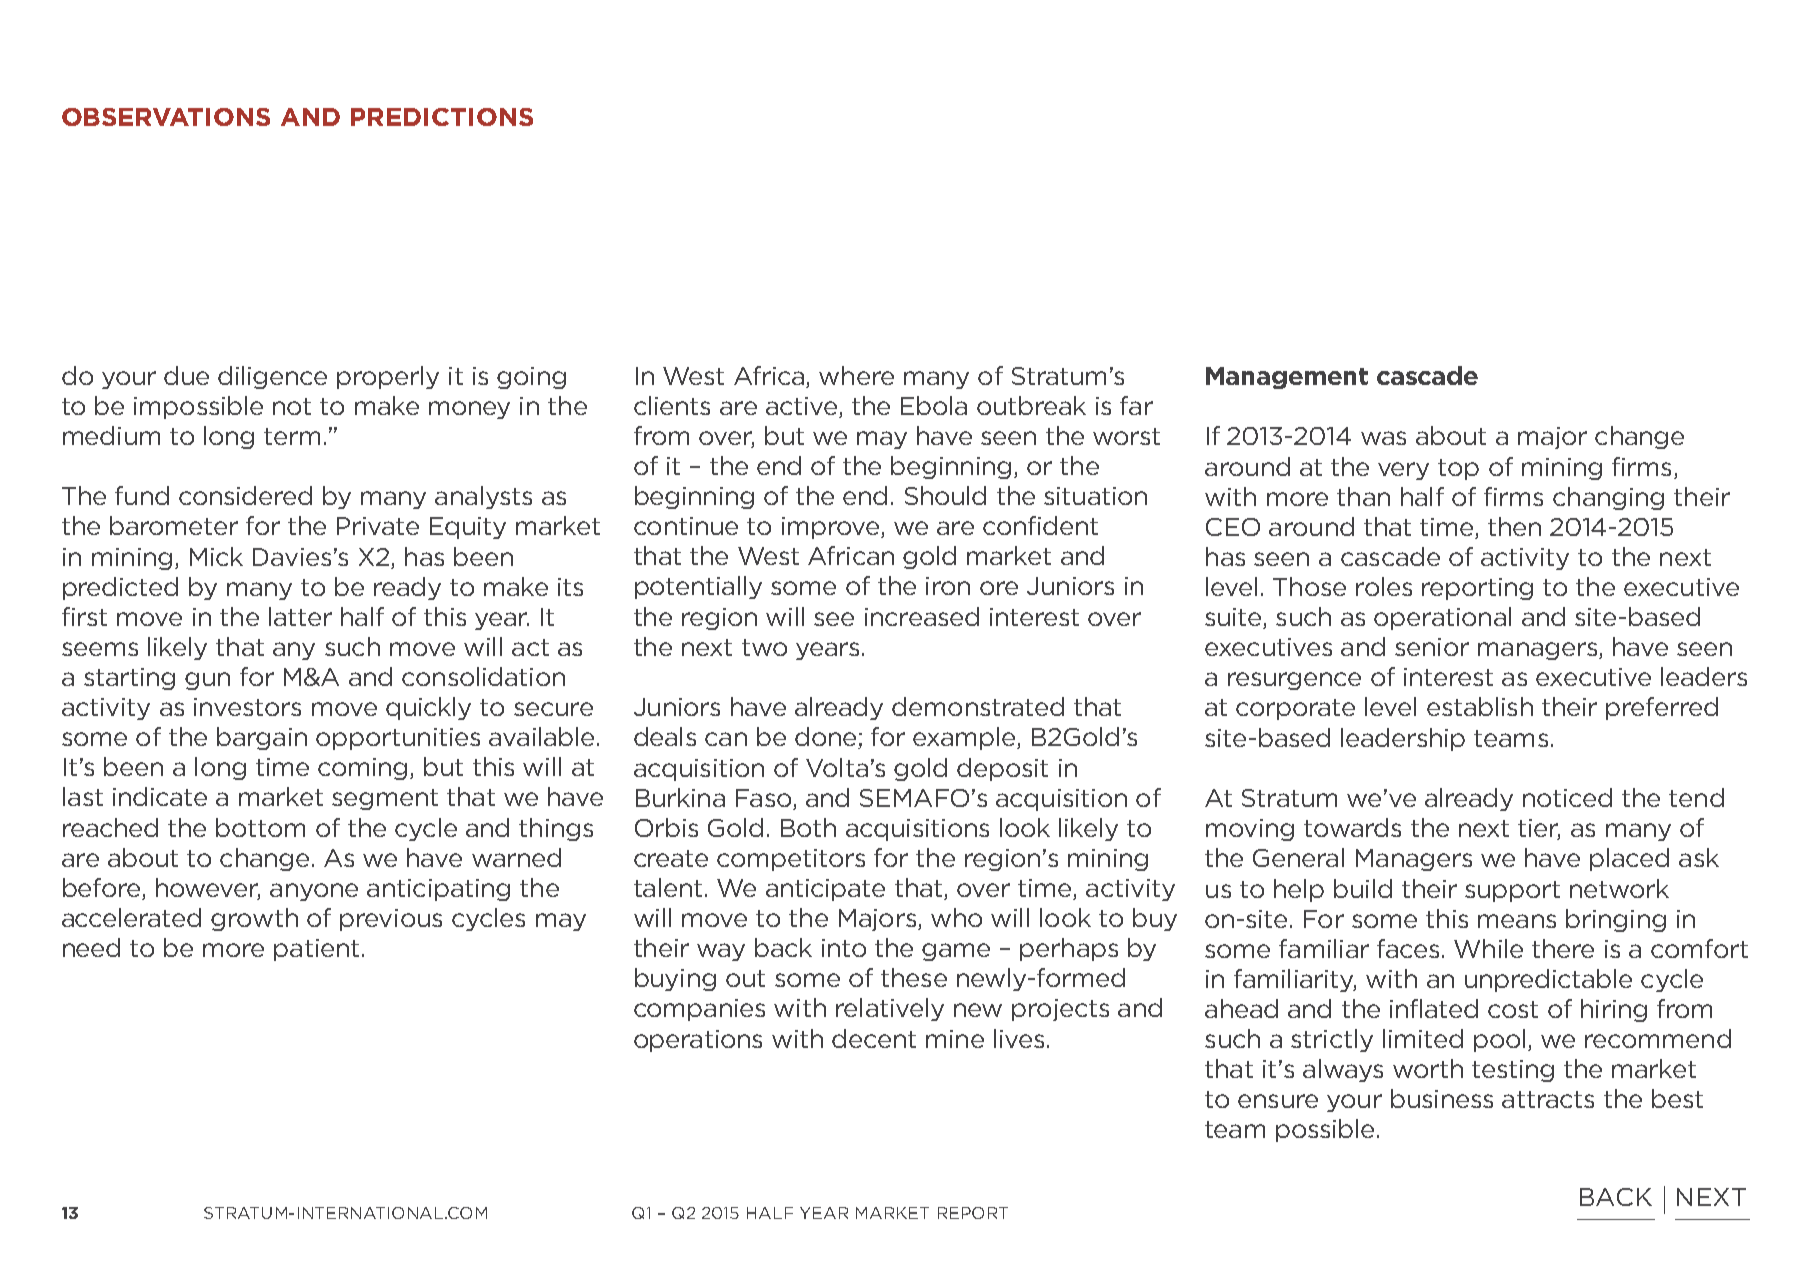 This document has height=1280, width=1811. I want to click on bottom, so click(260, 827).
